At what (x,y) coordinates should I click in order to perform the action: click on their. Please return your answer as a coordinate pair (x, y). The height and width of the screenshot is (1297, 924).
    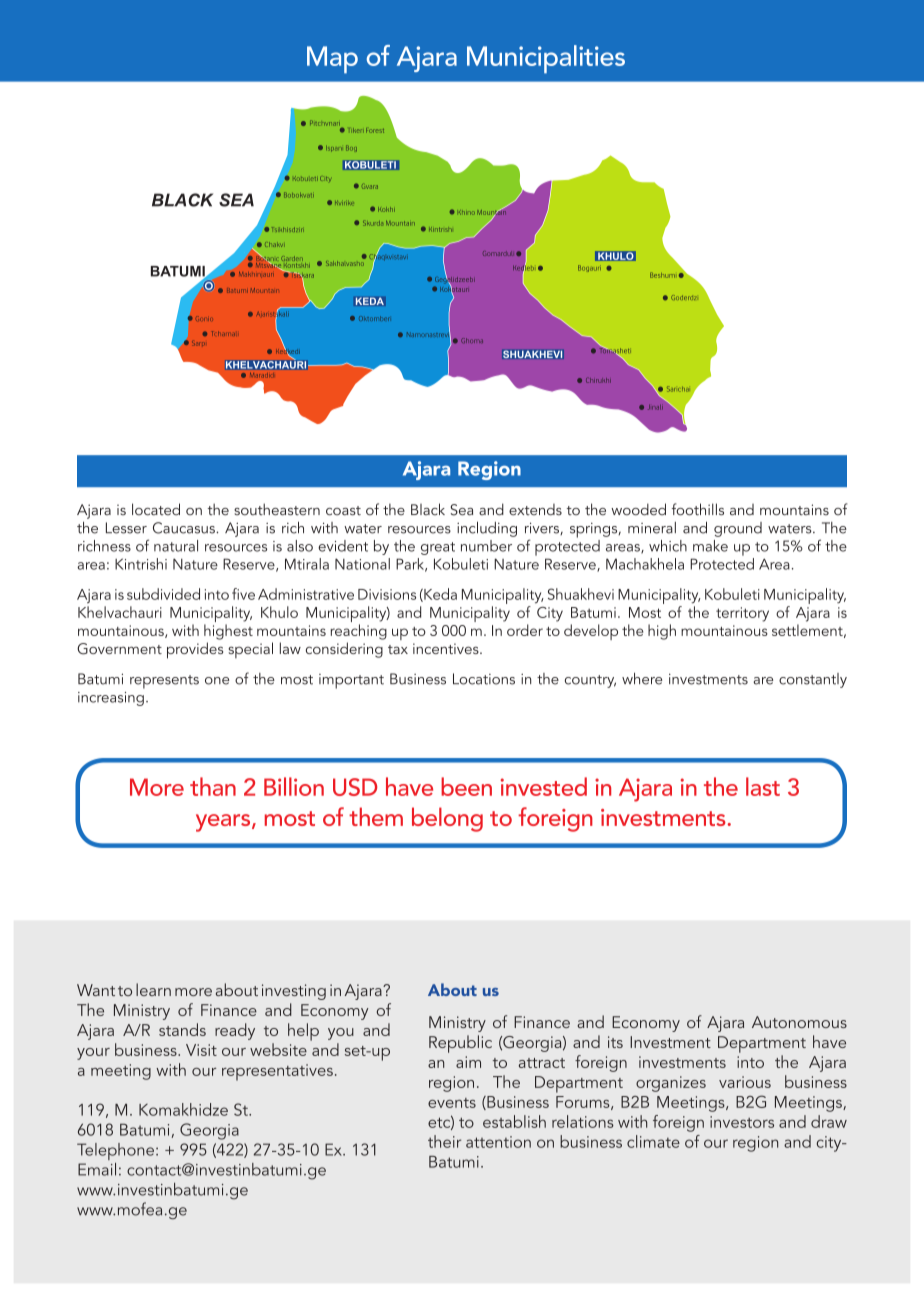
    Looking at the image, I should click on (444, 1141).
